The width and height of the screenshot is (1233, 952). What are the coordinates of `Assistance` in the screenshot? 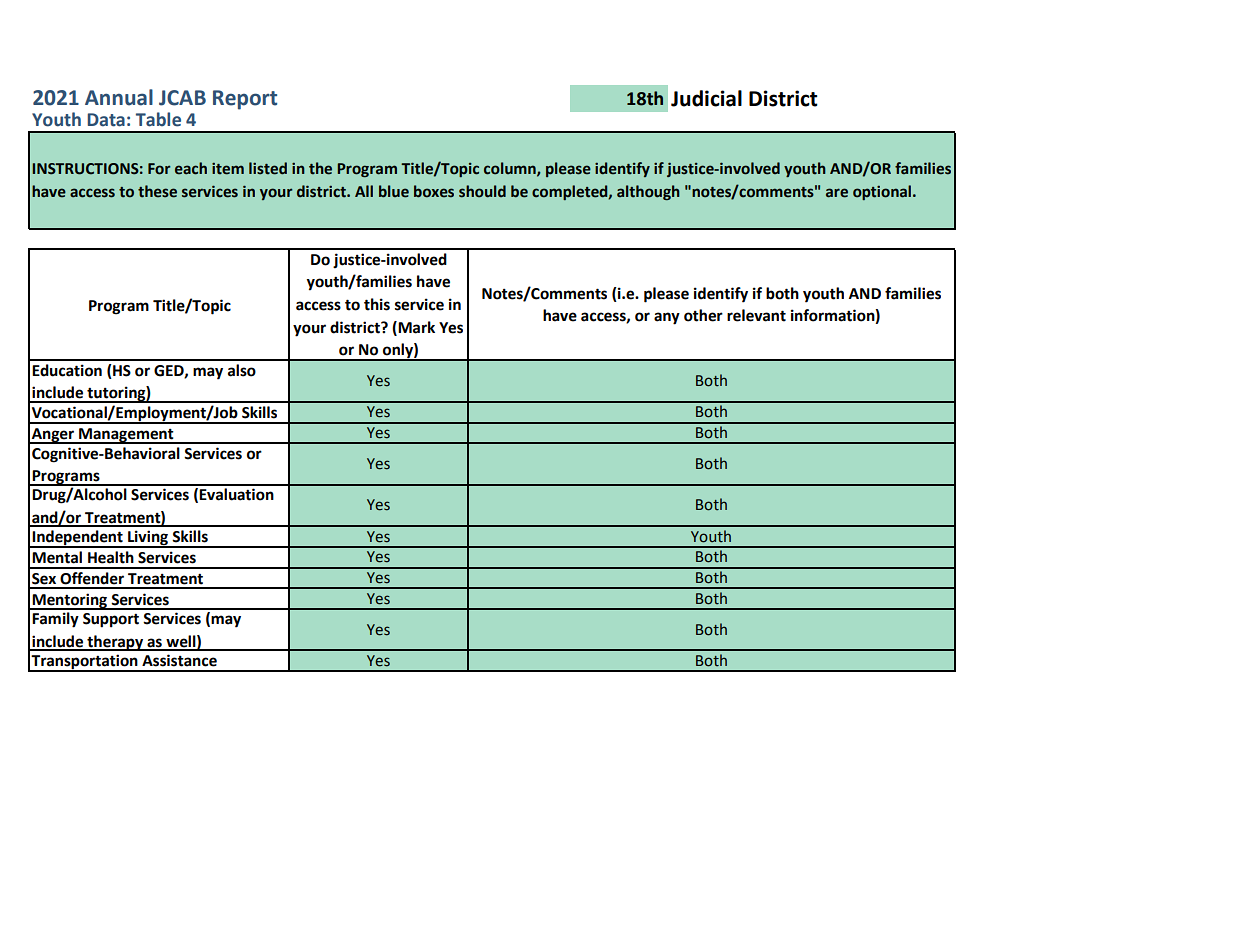 It's located at (179, 660).
